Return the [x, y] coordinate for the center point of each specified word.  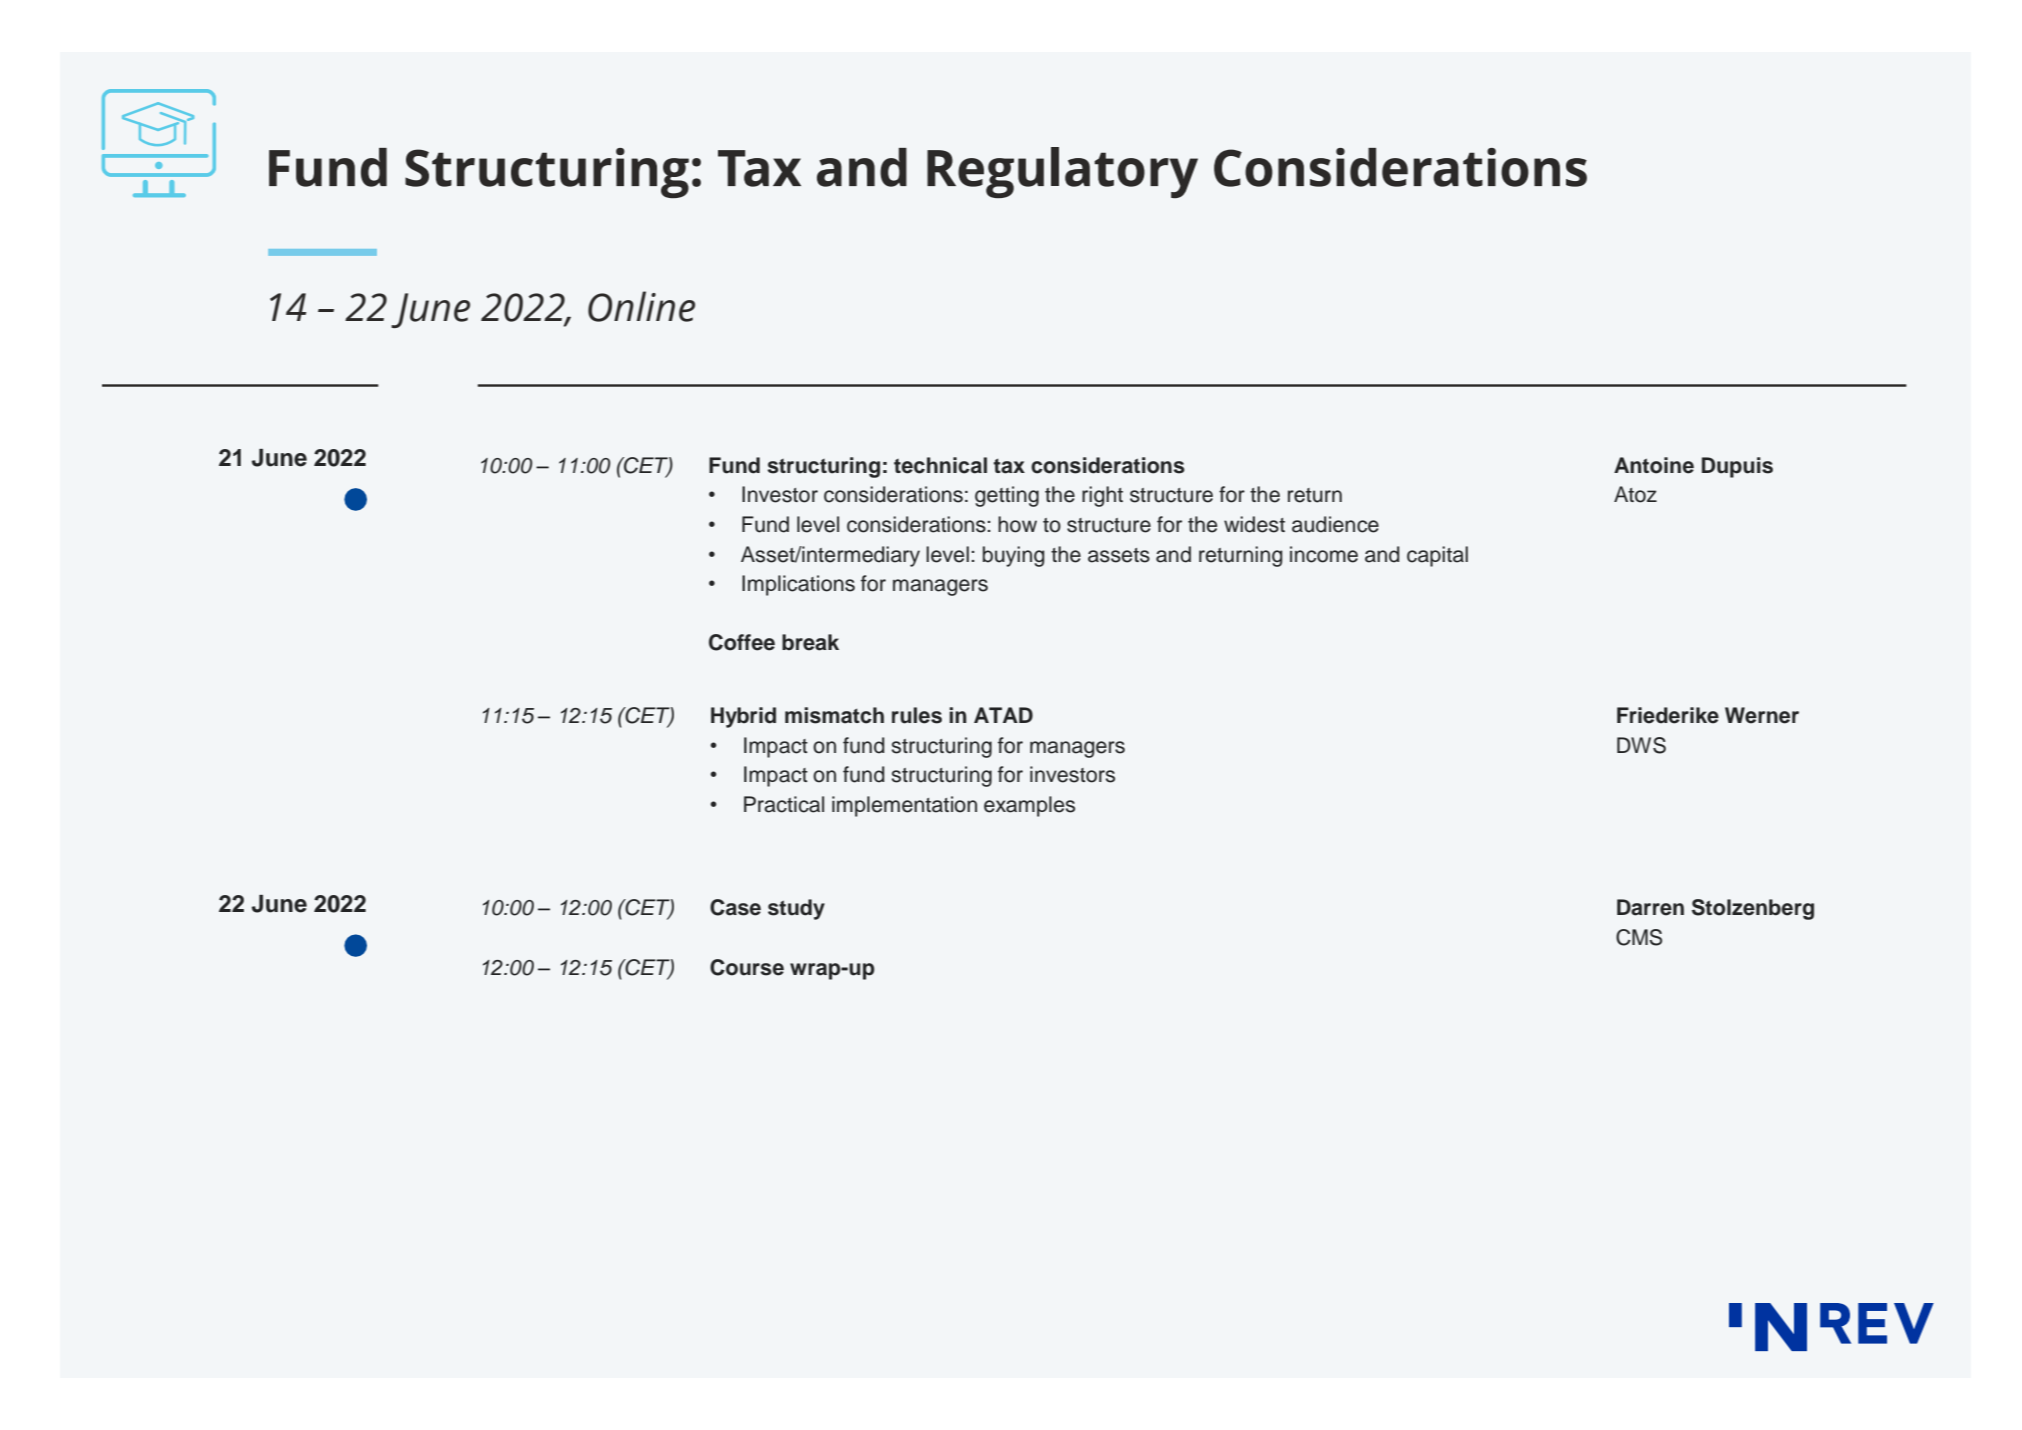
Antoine [1654, 465]
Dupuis [1737, 467]
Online [641, 306]
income [1324, 554]
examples [1029, 806]
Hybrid [743, 717]
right [1102, 496]
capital [1437, 556]
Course [747, 967]
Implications [798, 585]
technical [940, 465]
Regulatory [1062, 172]
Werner [1762, 715]
